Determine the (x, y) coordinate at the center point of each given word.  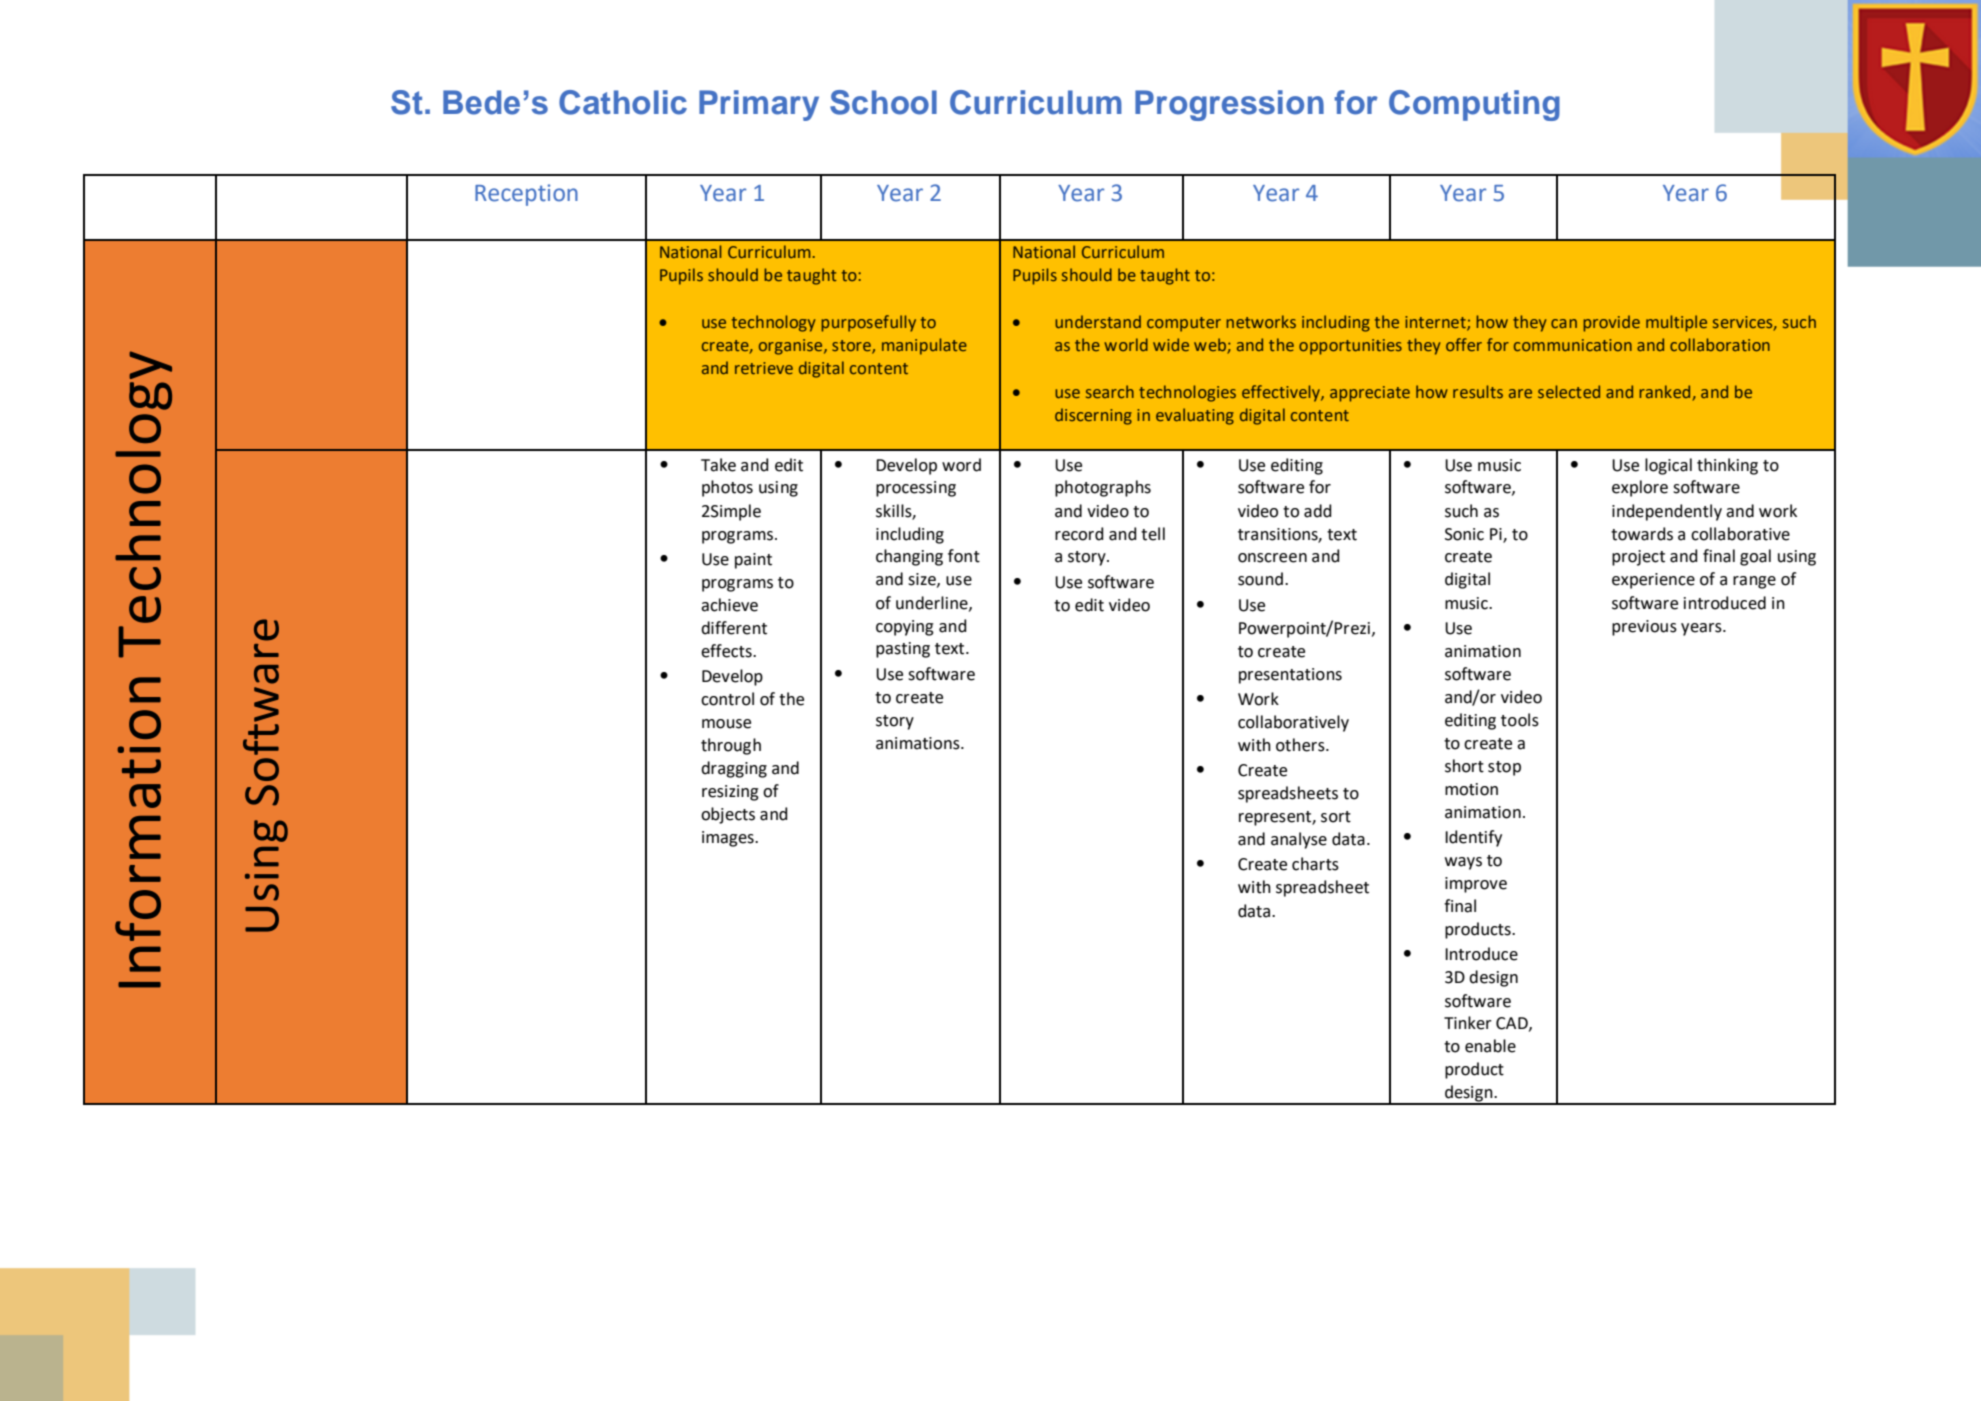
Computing (1474, 105)
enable (1490, 1046)
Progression (1229, 105)
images (729, 839)
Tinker (1468, 1023)
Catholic (623, 102)
